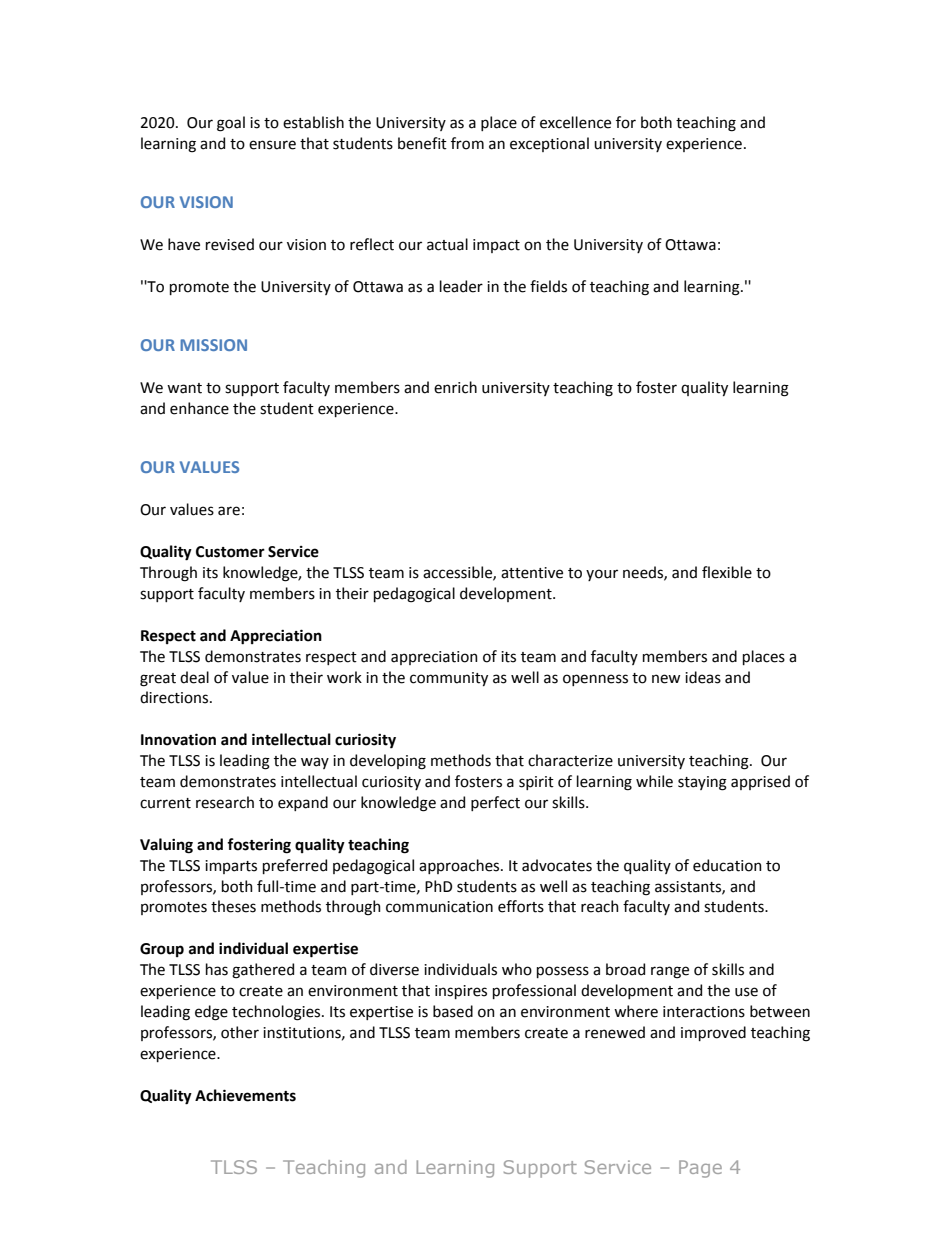 Image resolution: width=952 pixels, height=1233 pixels. I want to click on research, so click(225, 802).
